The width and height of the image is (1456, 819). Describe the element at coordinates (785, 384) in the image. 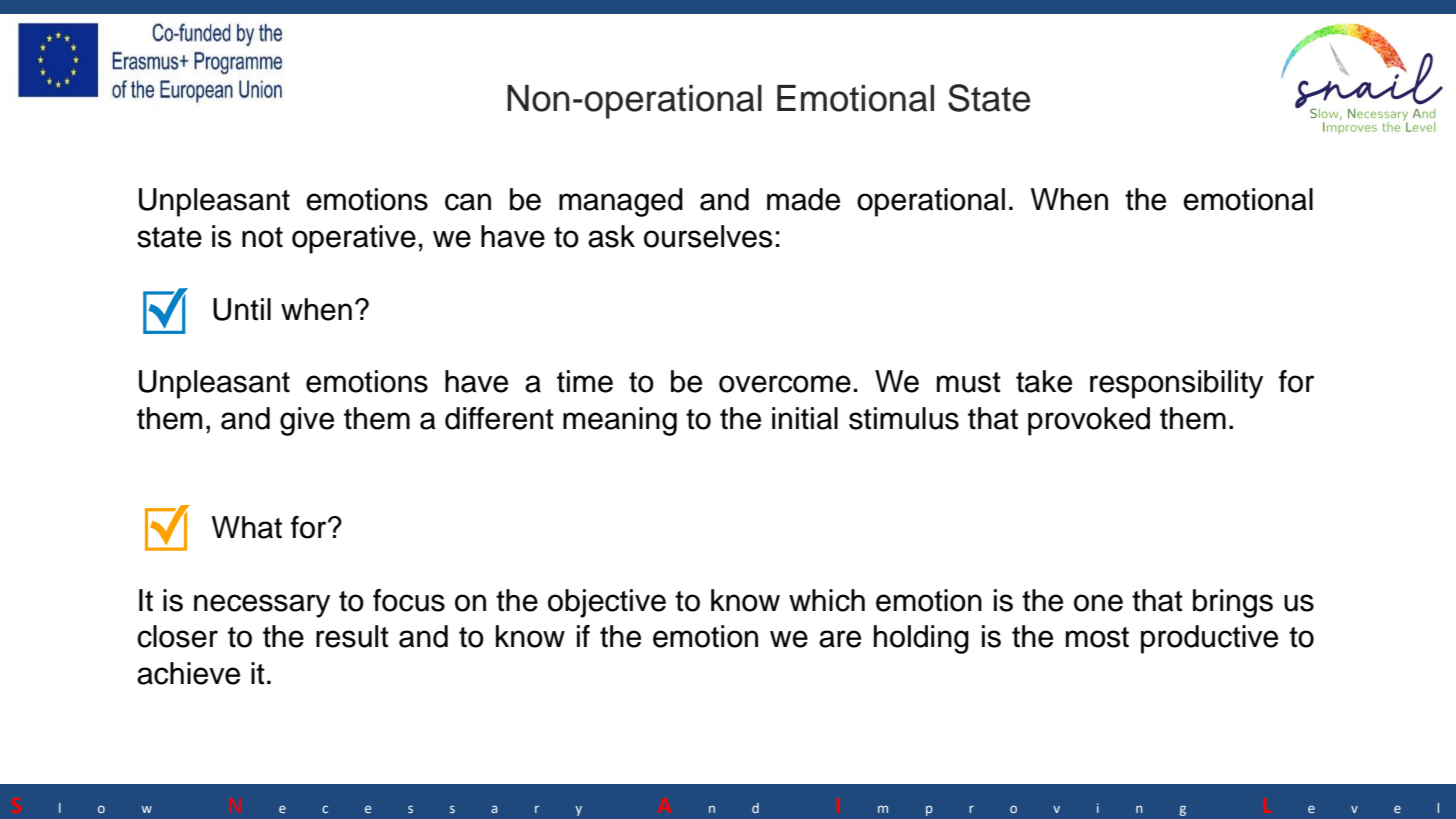

I see `overcome` at that location.
